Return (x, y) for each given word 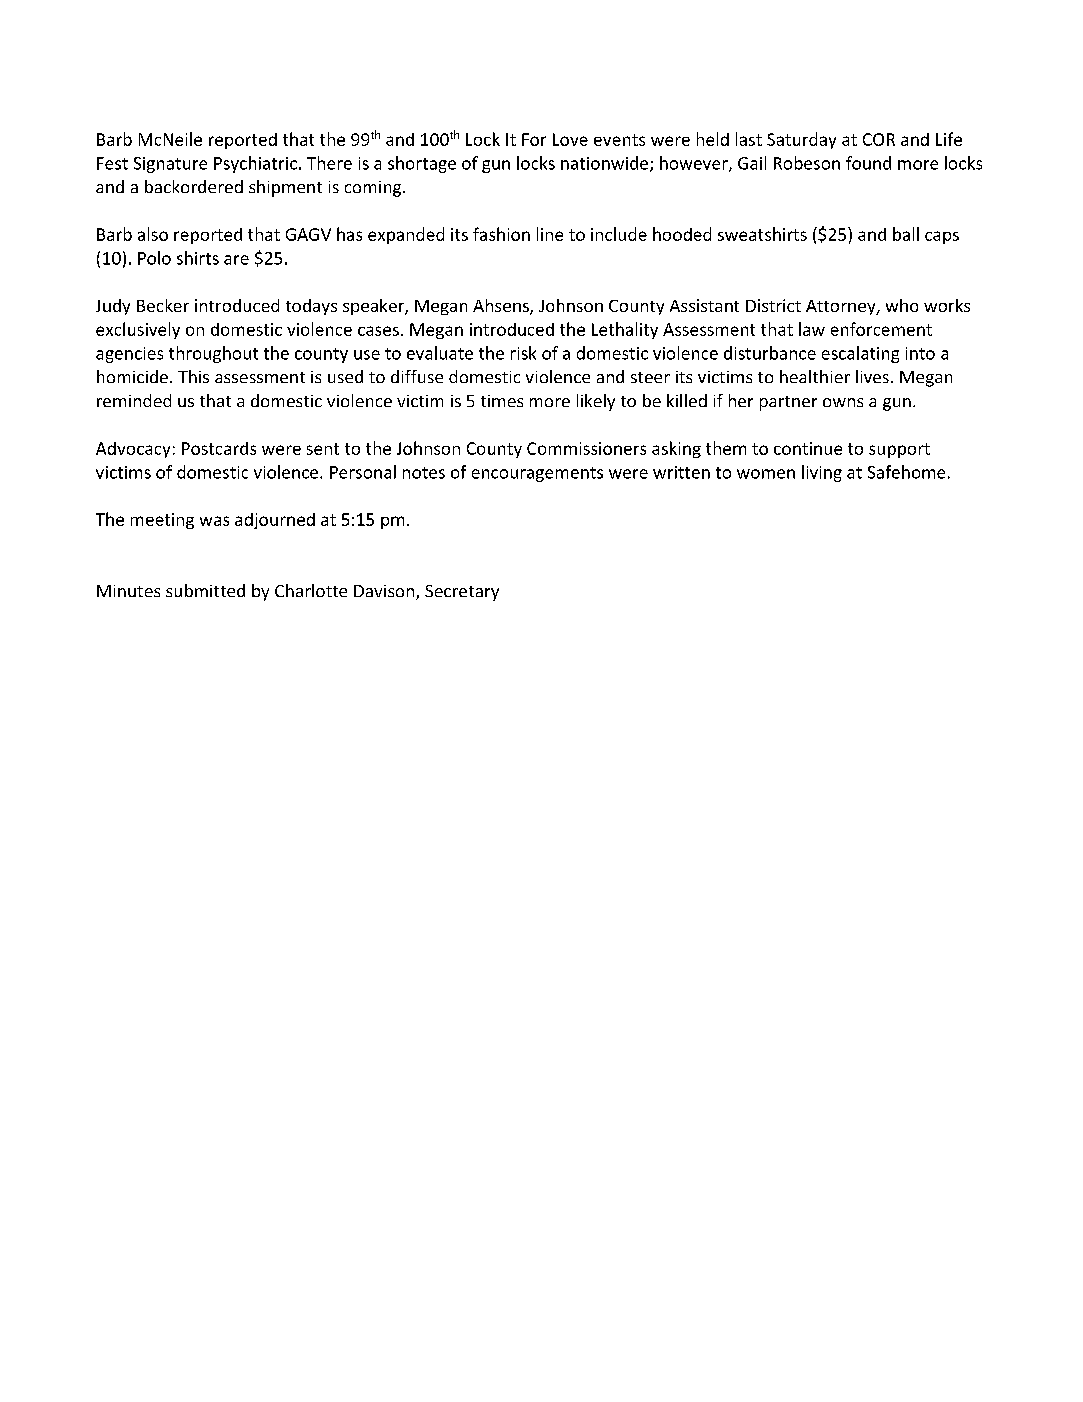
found (868, 163)
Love (570, 139)
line (550, 234)
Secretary (462, 593)
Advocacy (133, 450)
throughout (213, 354)
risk (523, 353)
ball (906, 234)
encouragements (537, 474)
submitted (205, 590)
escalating (860, 354)
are (236, 260)
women (766, 474)
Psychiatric (255, 164)
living (822, 473)
